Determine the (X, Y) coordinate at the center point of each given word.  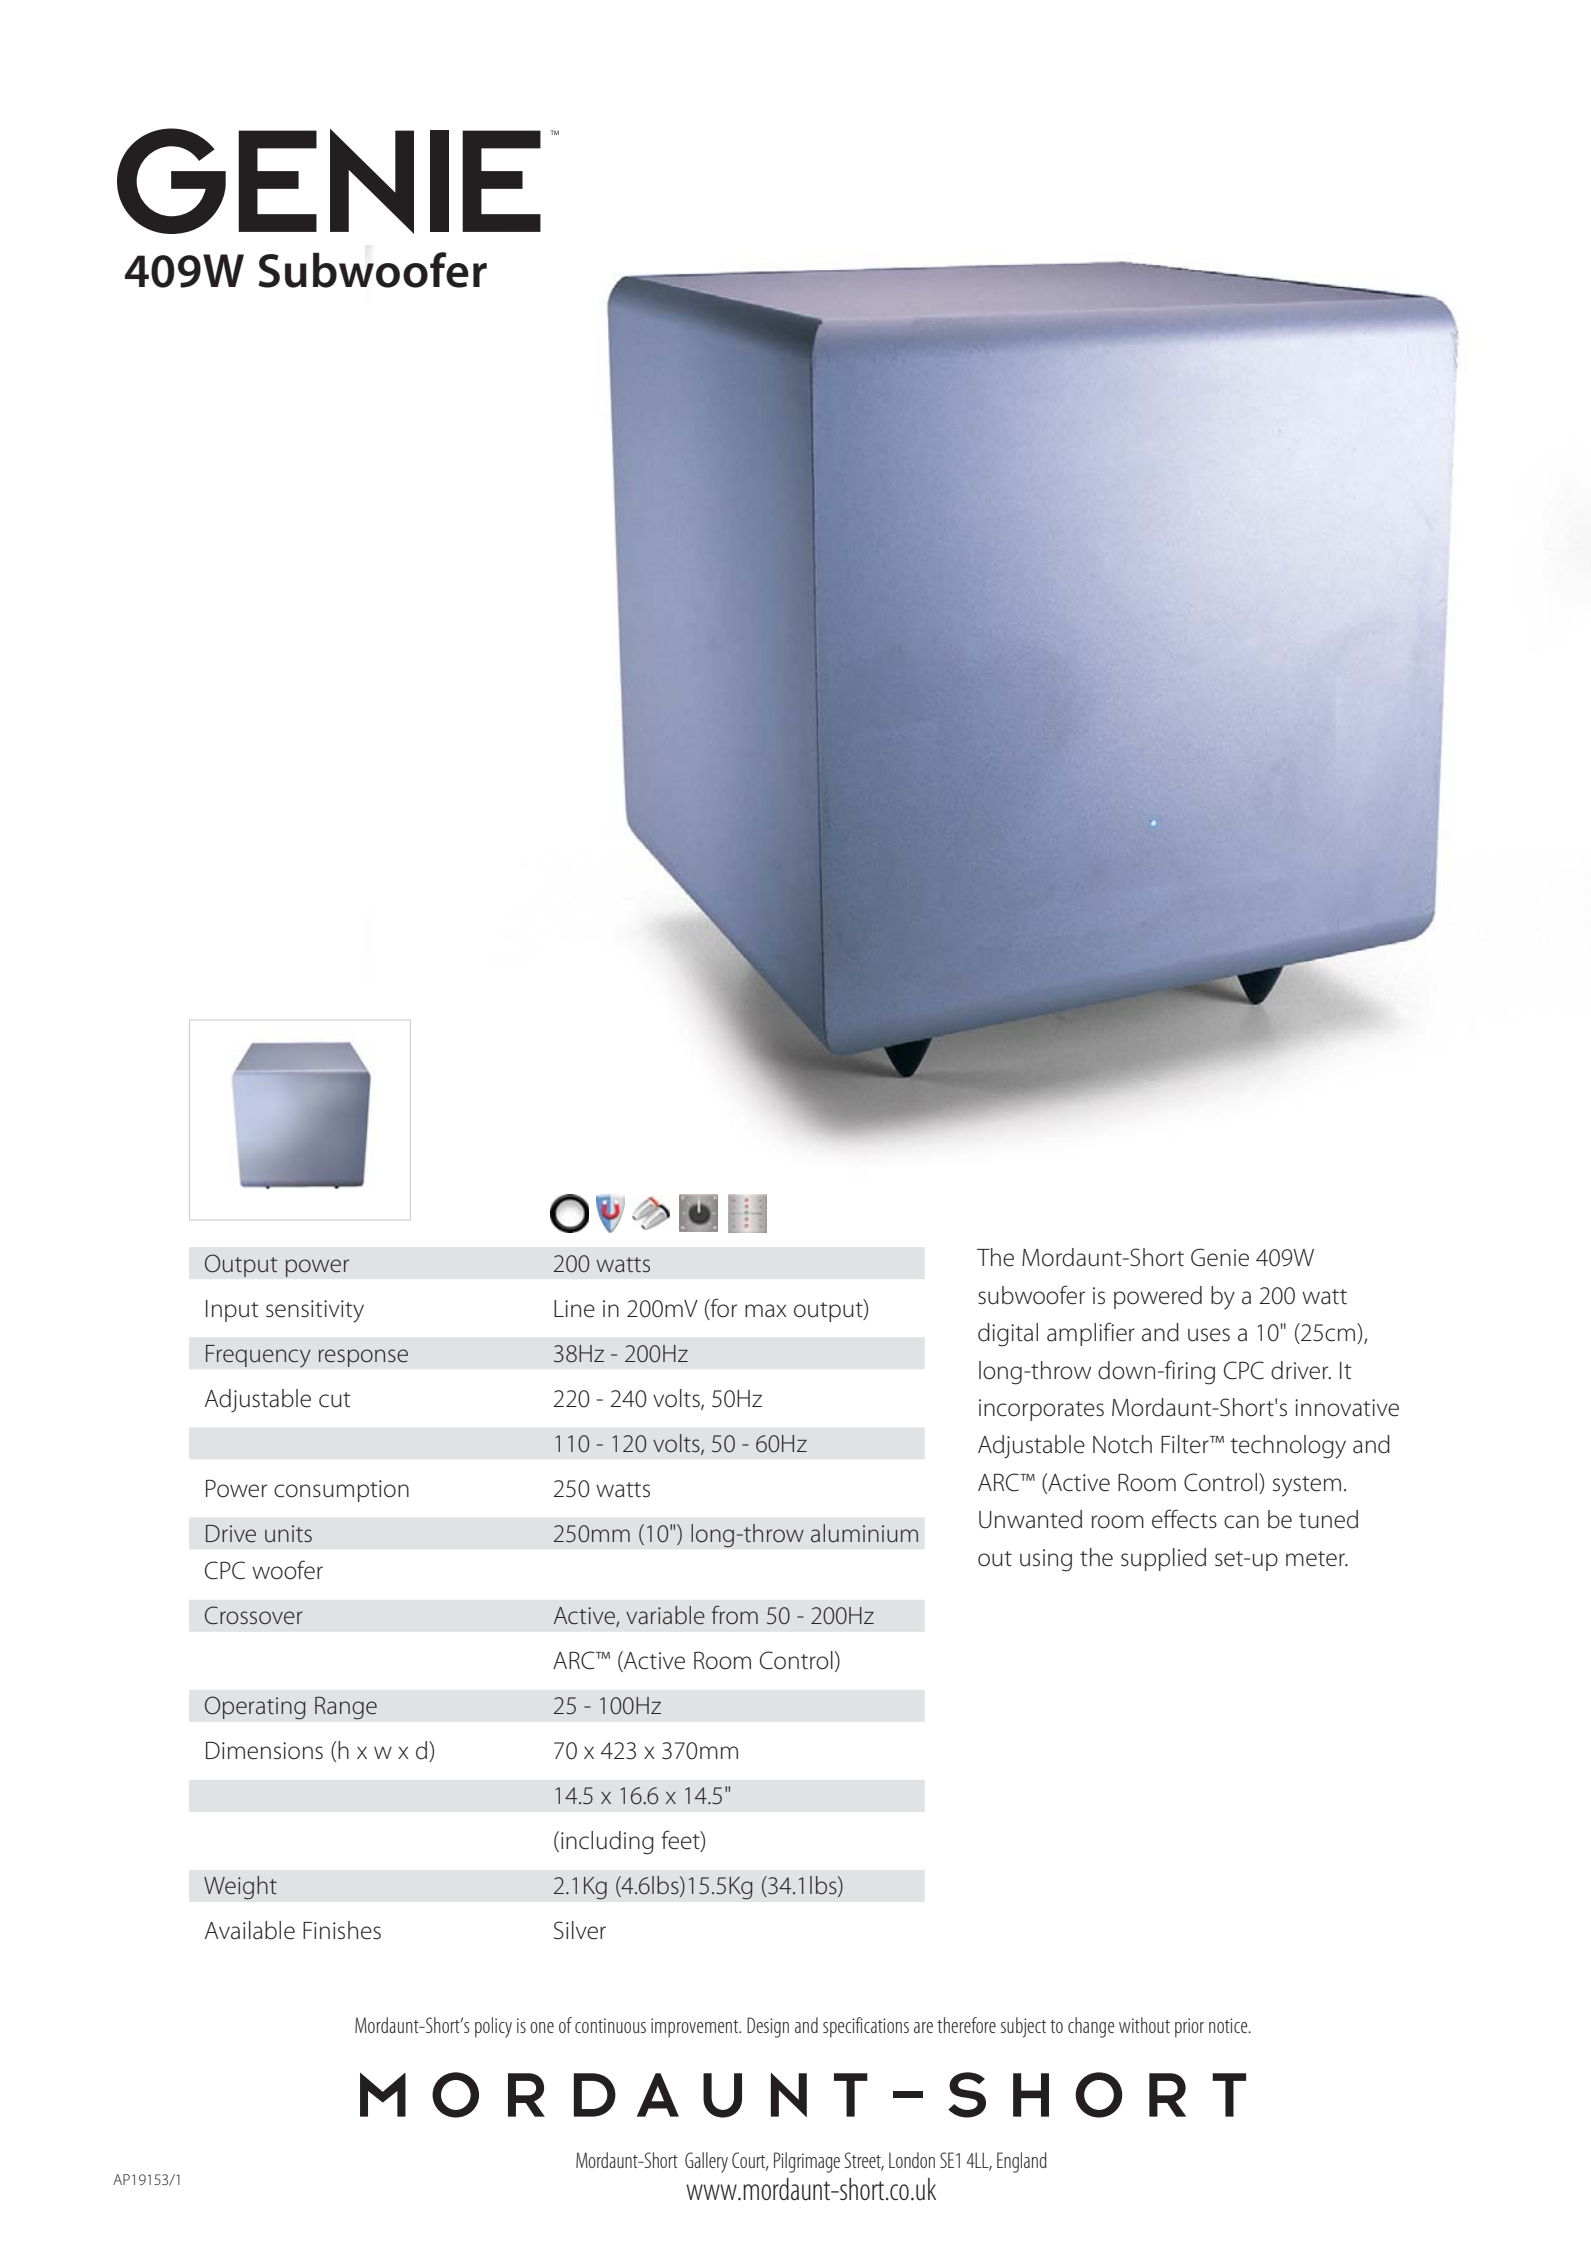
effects (1184, 1519)
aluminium (864, 1533)
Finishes (342, 1930)
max (766, 1311)
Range (346, 1708)
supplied (1163, 1559)
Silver (580, 1930)
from (734, 1615)
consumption (341, 1491)
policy (493, 2027)
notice (1229, 2025)
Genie (1220, 1257)
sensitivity (315, 1311)
